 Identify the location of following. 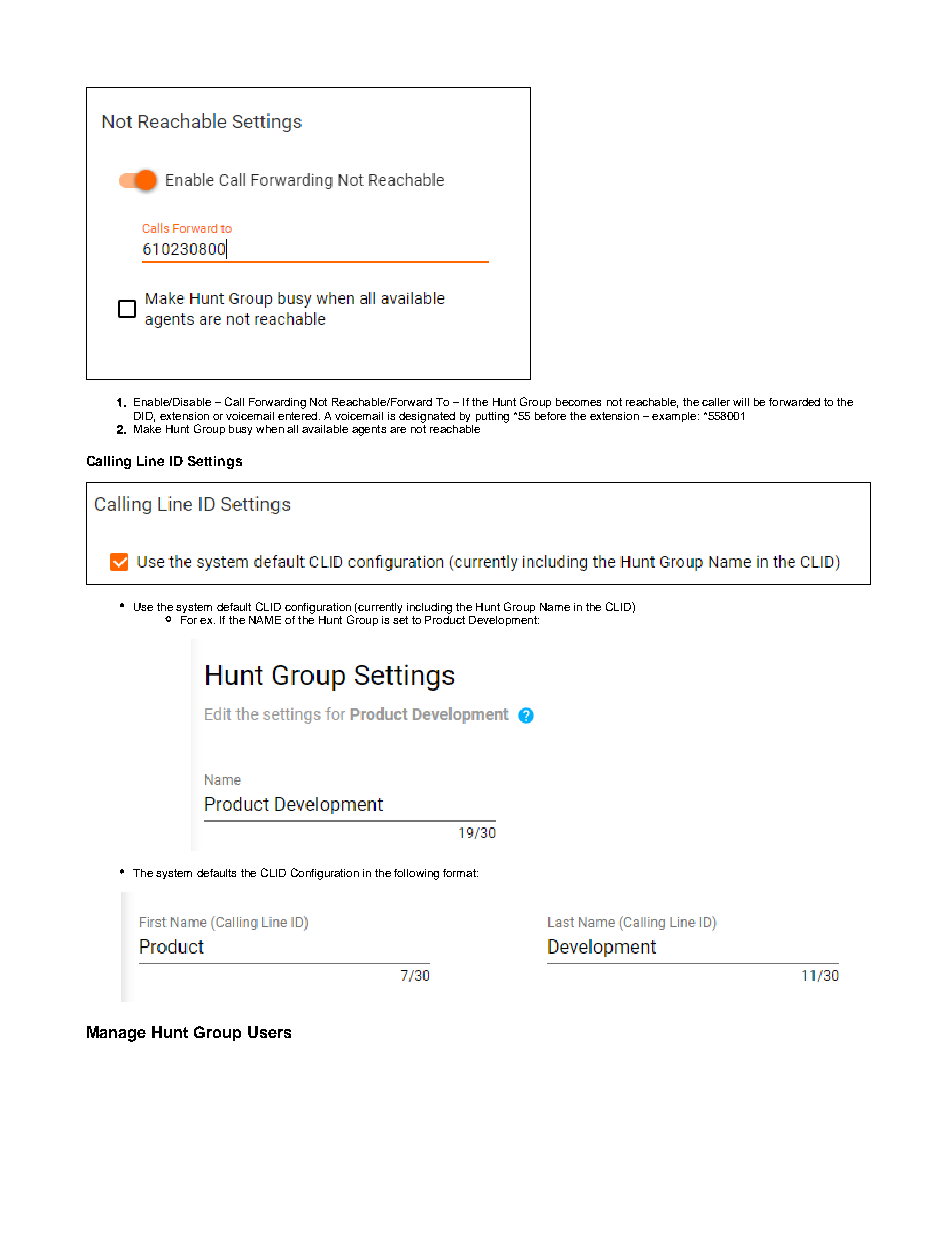
(416, 874).
